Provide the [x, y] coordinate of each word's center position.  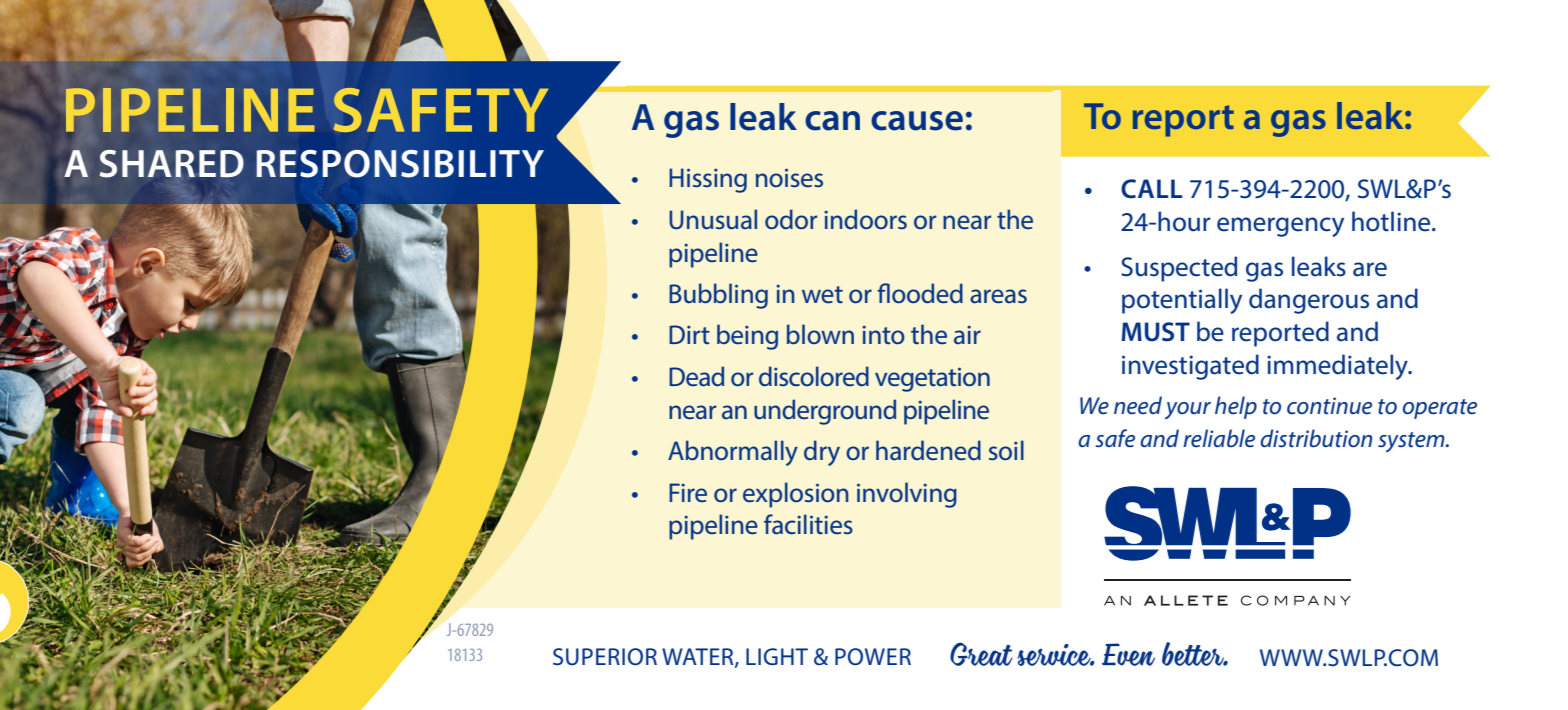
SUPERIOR [605, 657]
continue [1329, 406]
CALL [1151, 189]
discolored [814, 376]
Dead [696, 376]
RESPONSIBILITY [400, 164]
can [832, 121]
